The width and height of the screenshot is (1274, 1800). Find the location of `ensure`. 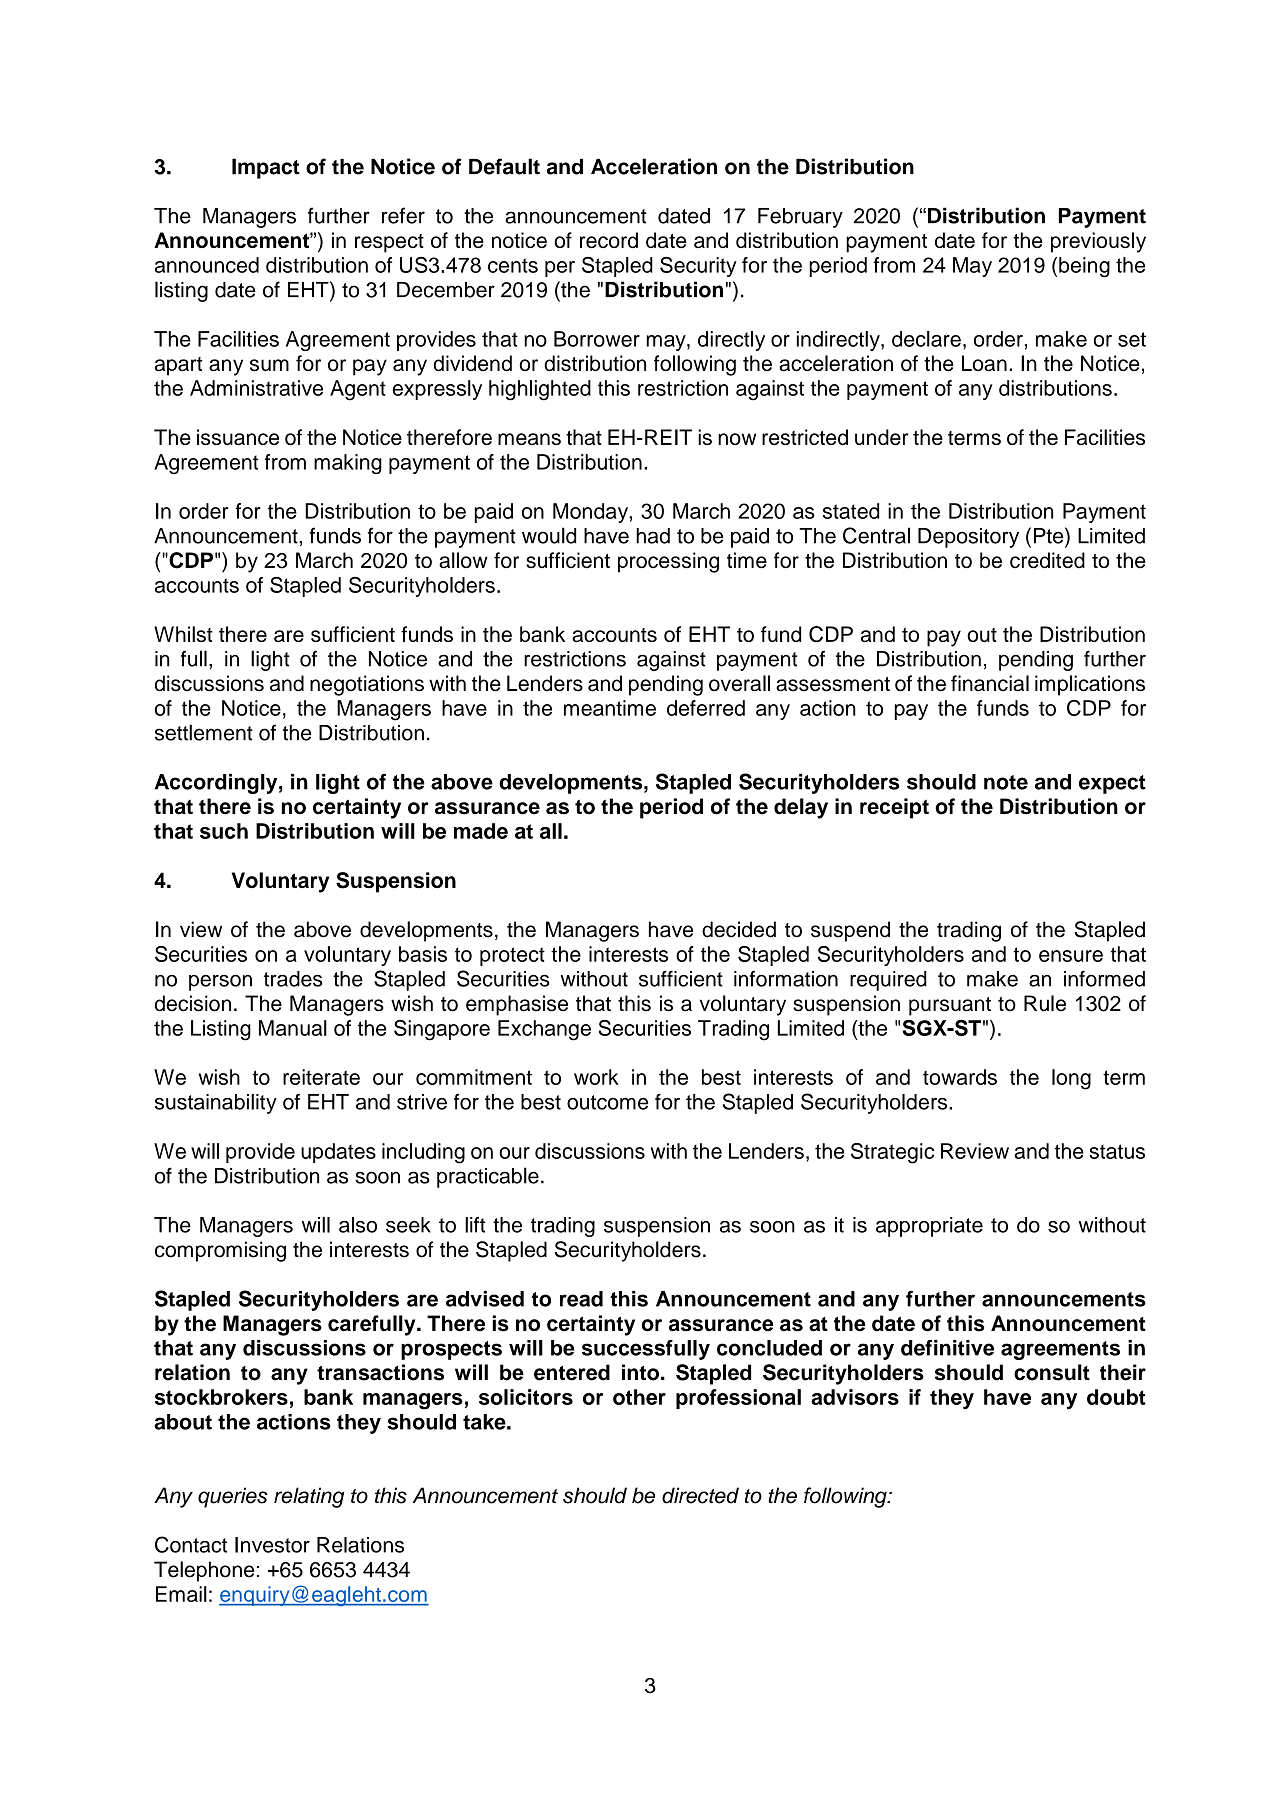

ensure is located at coordinates (1071, 956).
